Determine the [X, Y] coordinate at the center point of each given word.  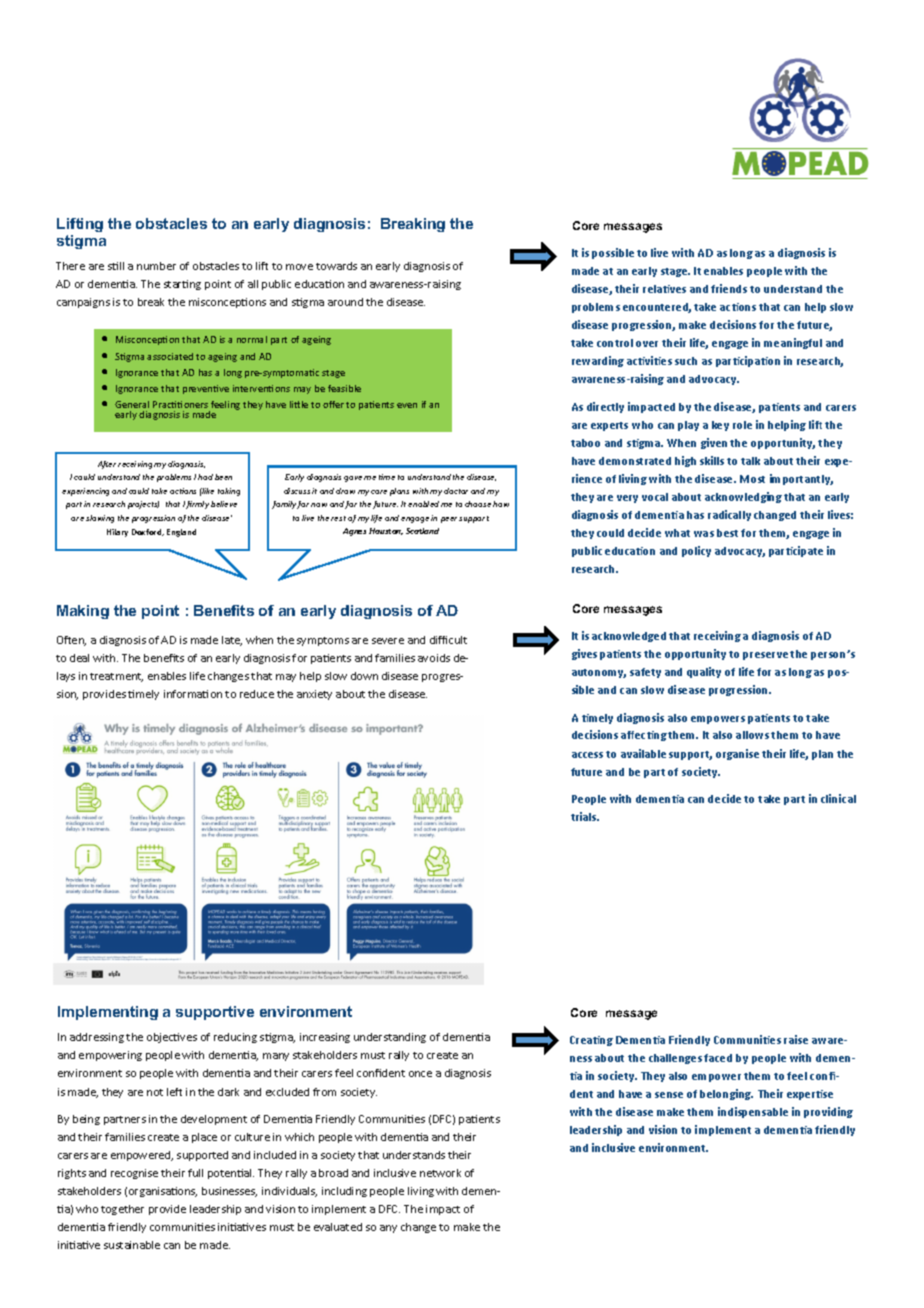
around [345, 302]
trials [585, 816]
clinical [838, 798]
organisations [163, 1192]
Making [83, 612]
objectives [172, 1038]
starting [182, 285]
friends [729, 288]
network [440, 1173]
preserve [767, 656]
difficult [448, 640]
